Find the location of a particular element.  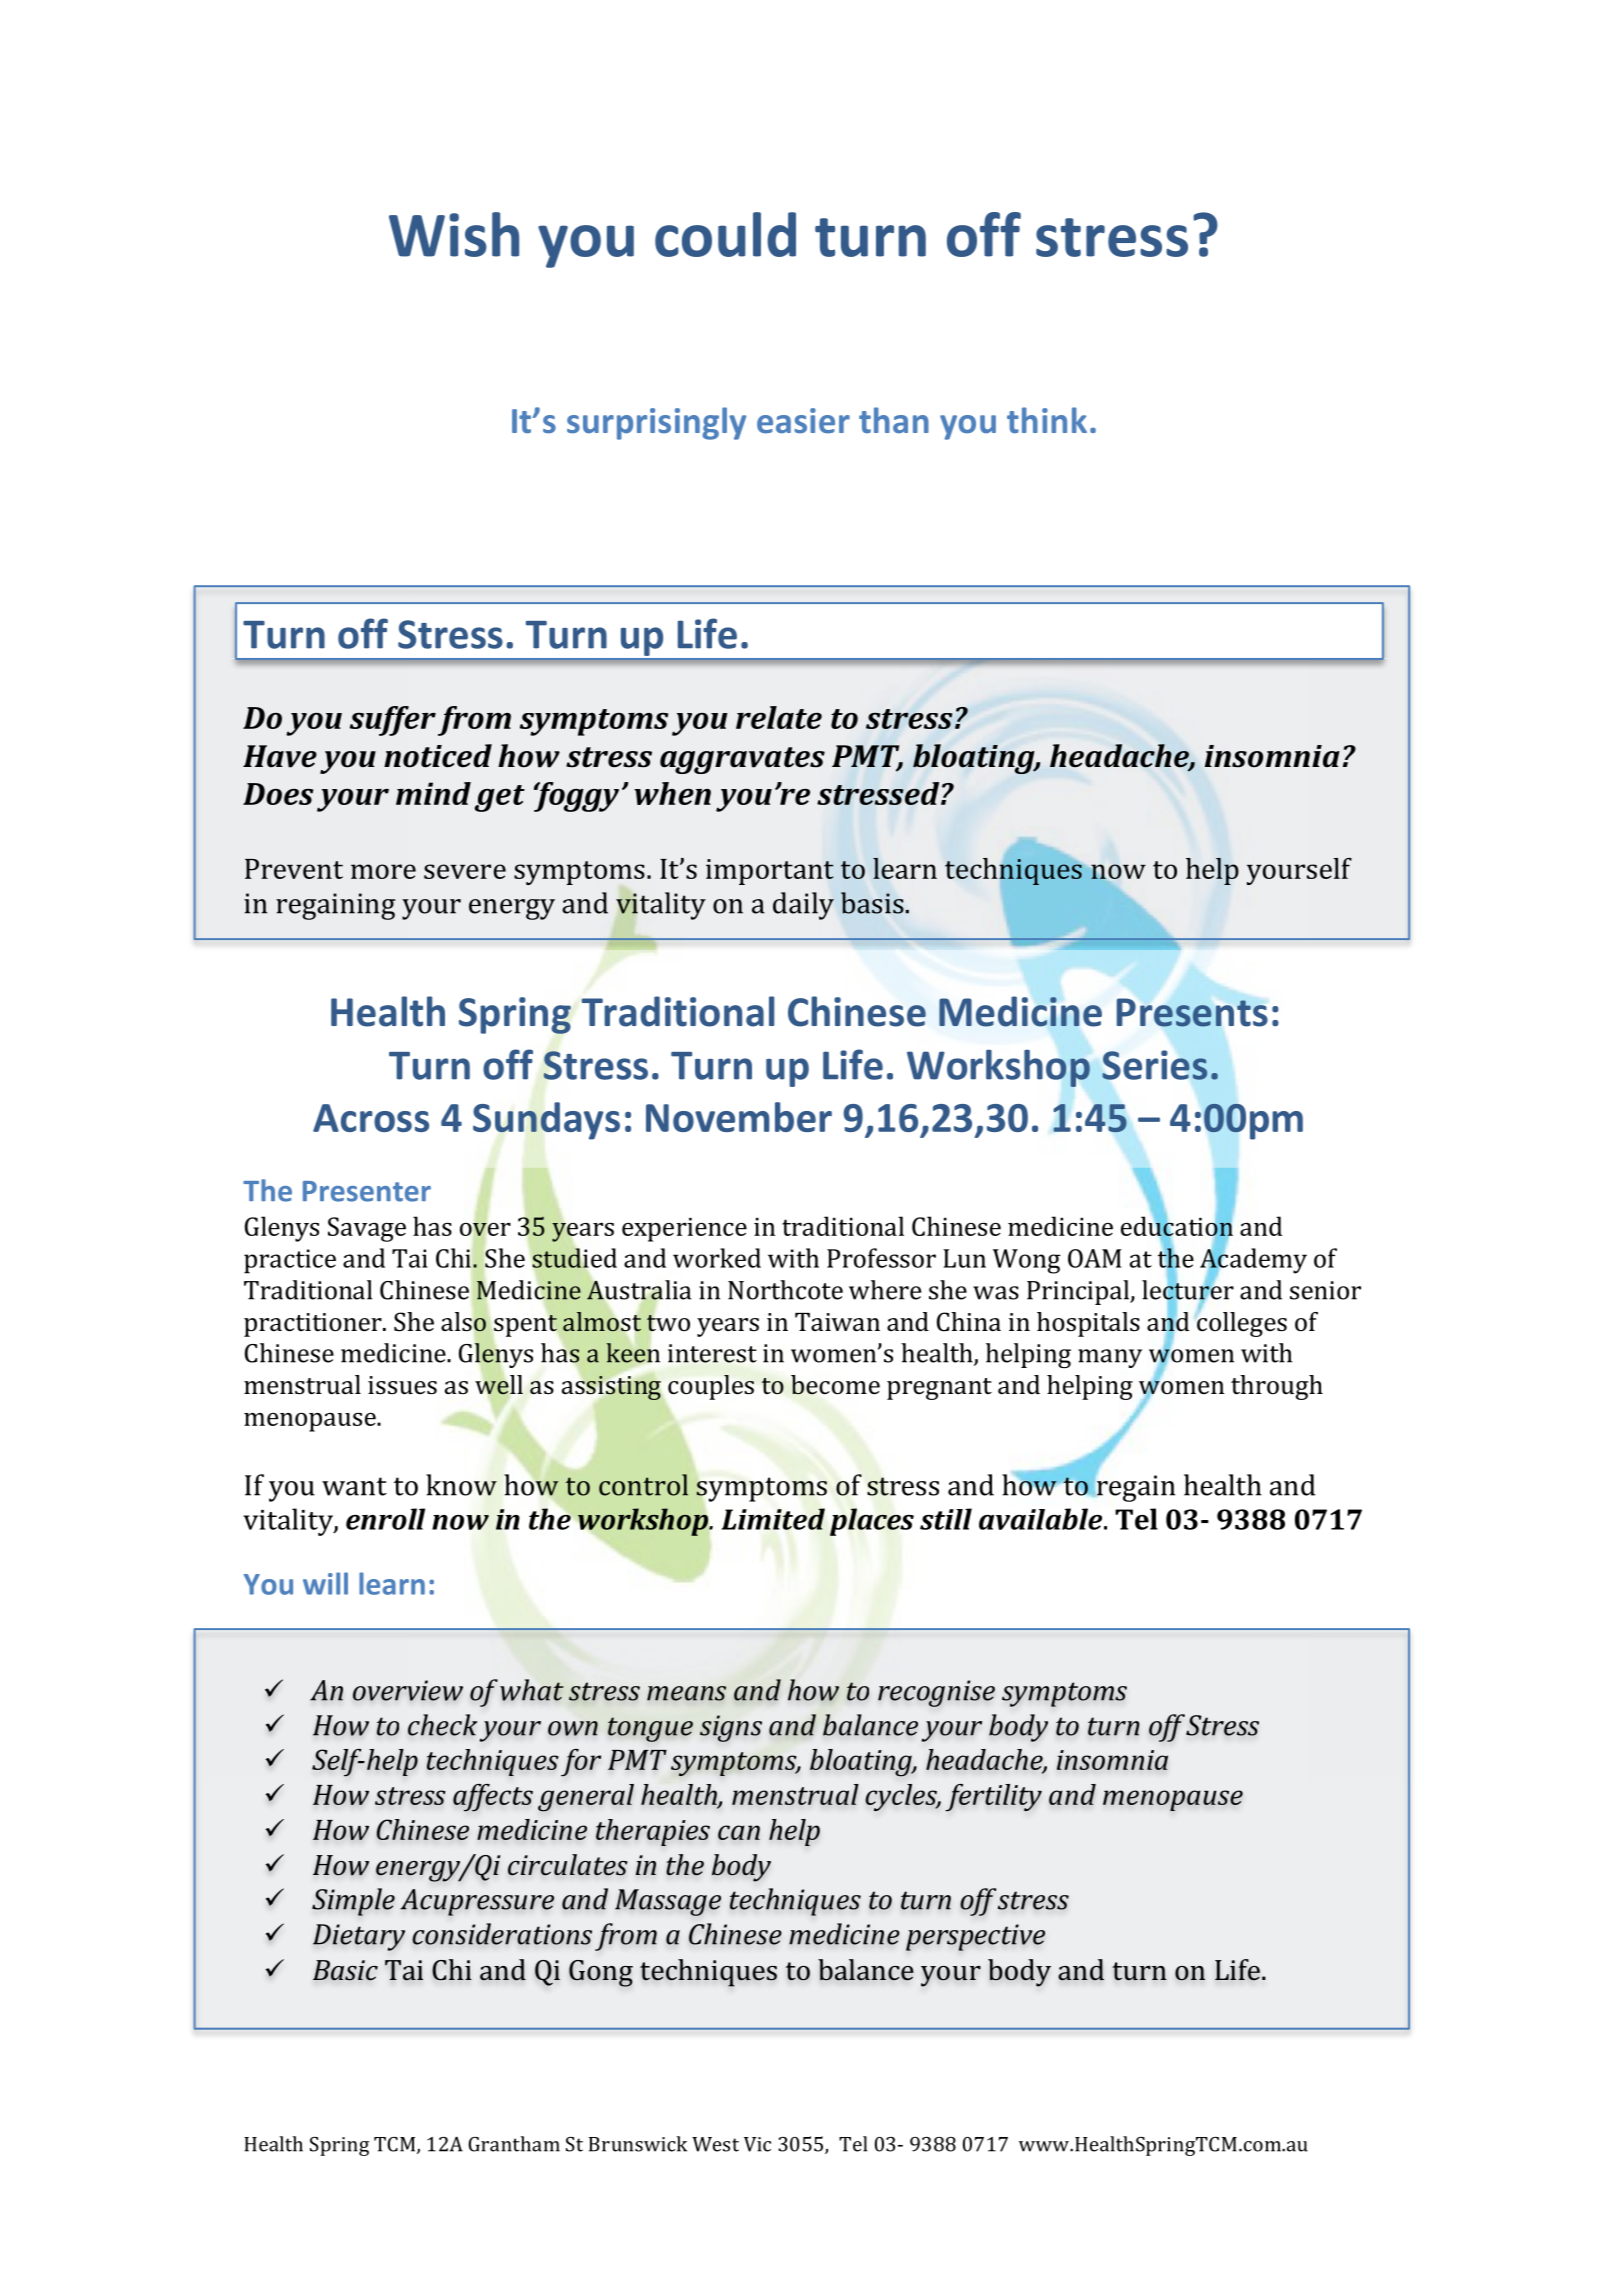

could is located at coordinates (725, 234).
